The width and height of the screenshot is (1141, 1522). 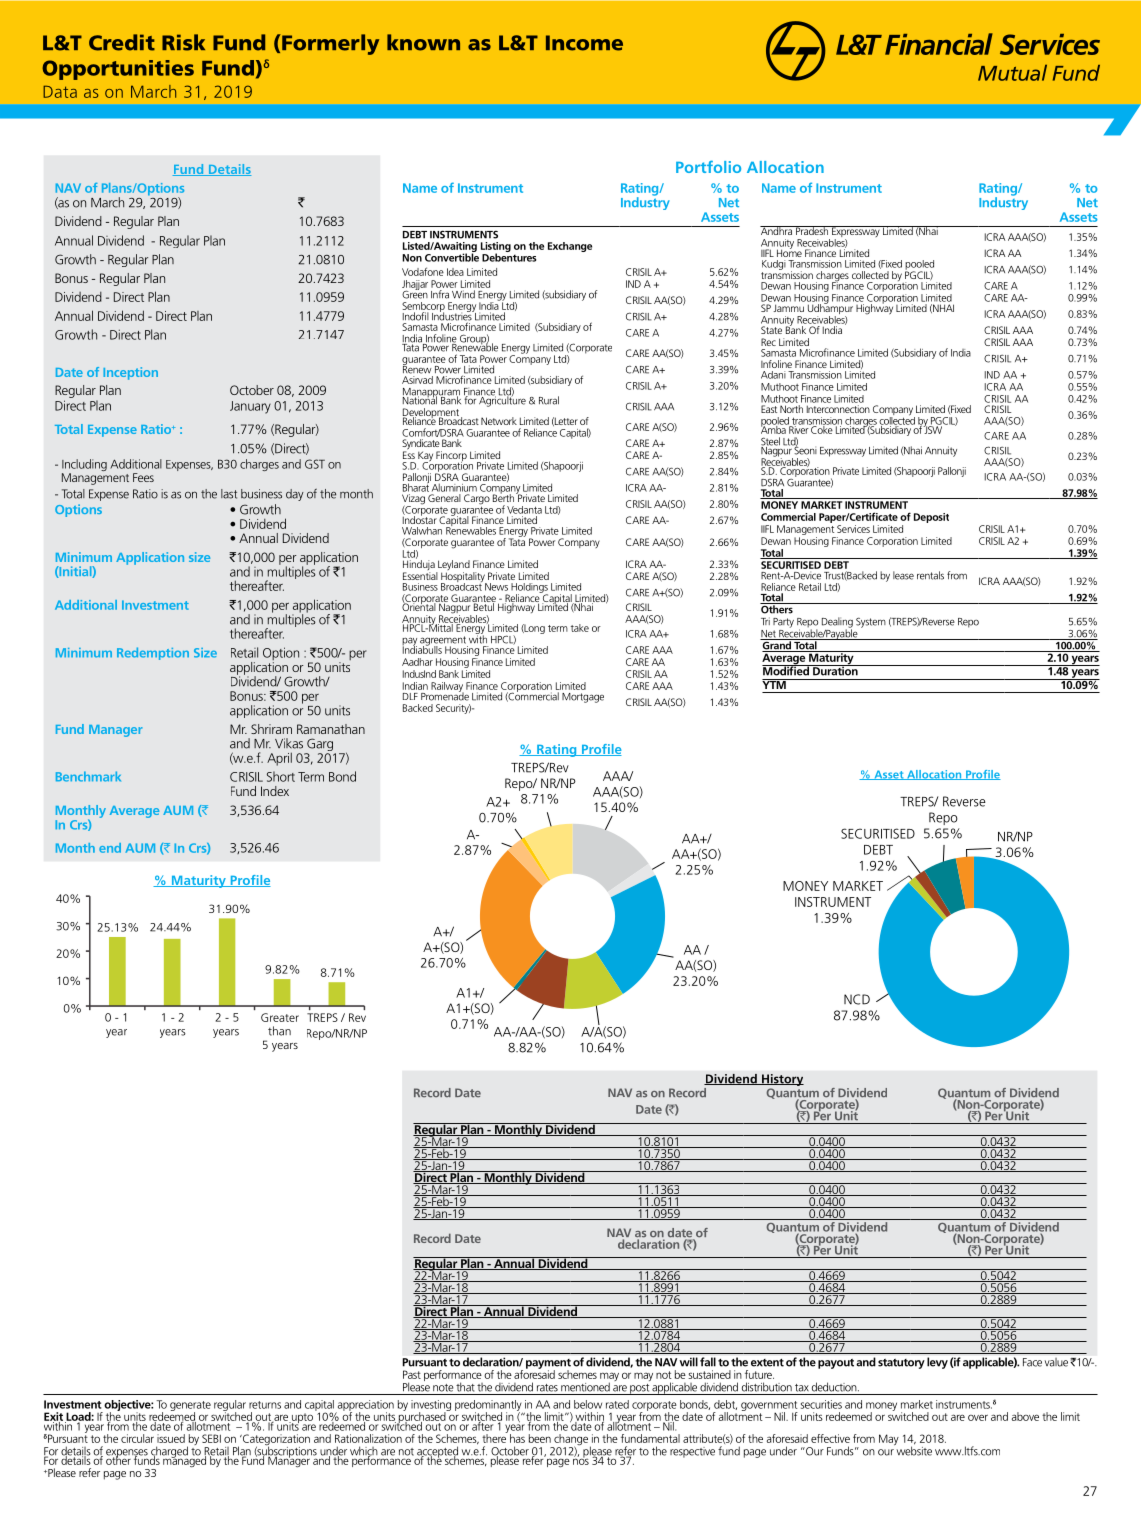 What do you see at coordinates (913, 1450) in the screenshot?
I see `website` at bounding box center [913, 1450].
